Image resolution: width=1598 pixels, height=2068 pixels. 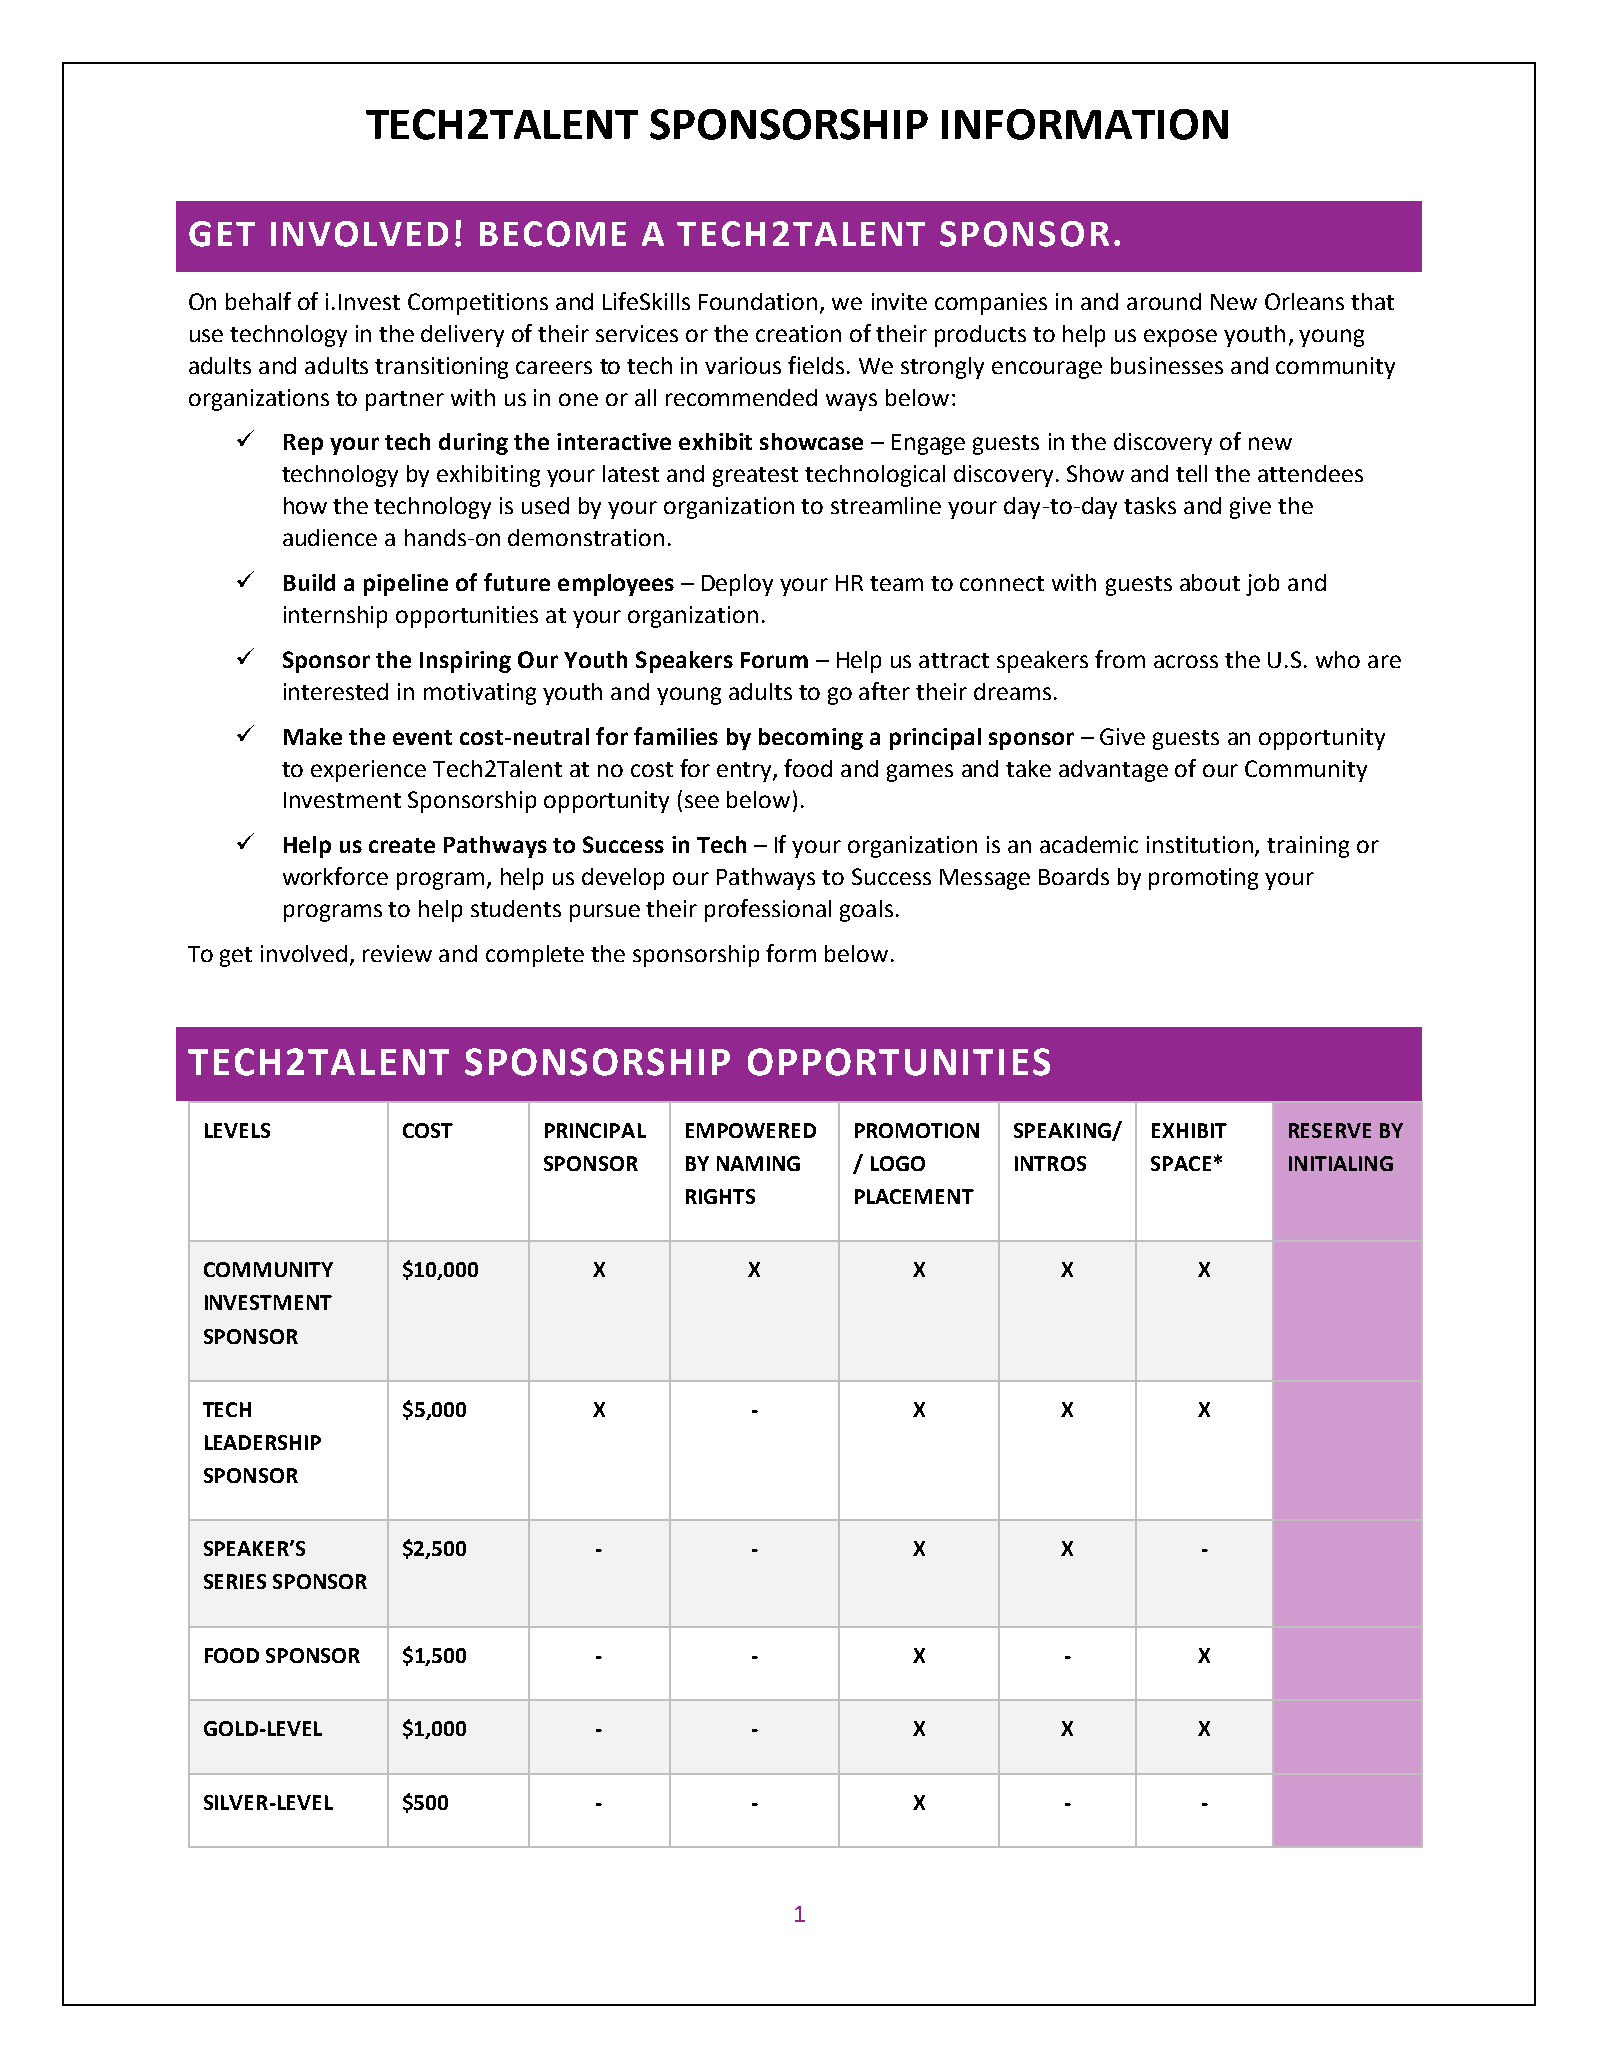 I want to click on across, so click(x=1186, y=661).
